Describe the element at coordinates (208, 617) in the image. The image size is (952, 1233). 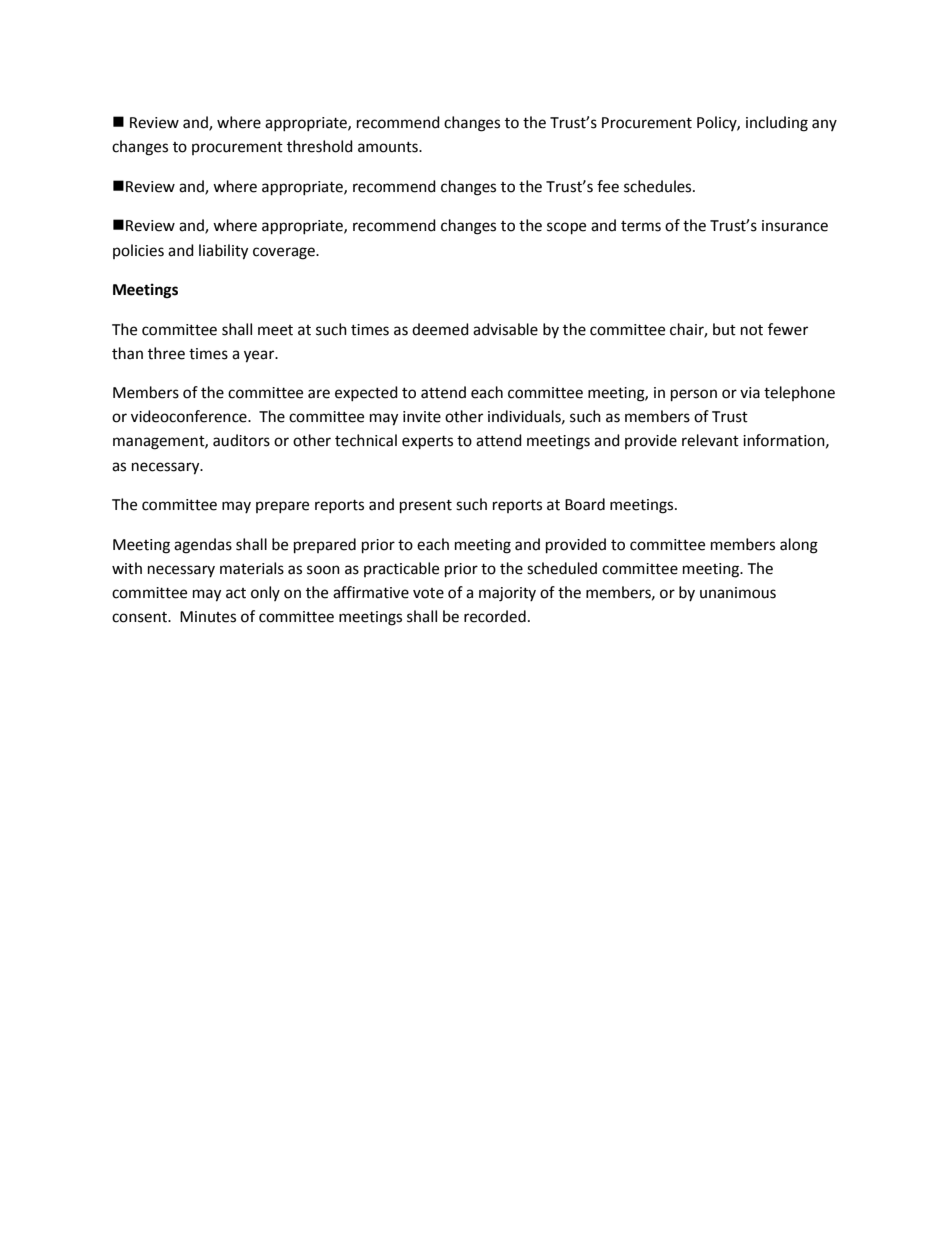
I see `Minutes` at that location.
